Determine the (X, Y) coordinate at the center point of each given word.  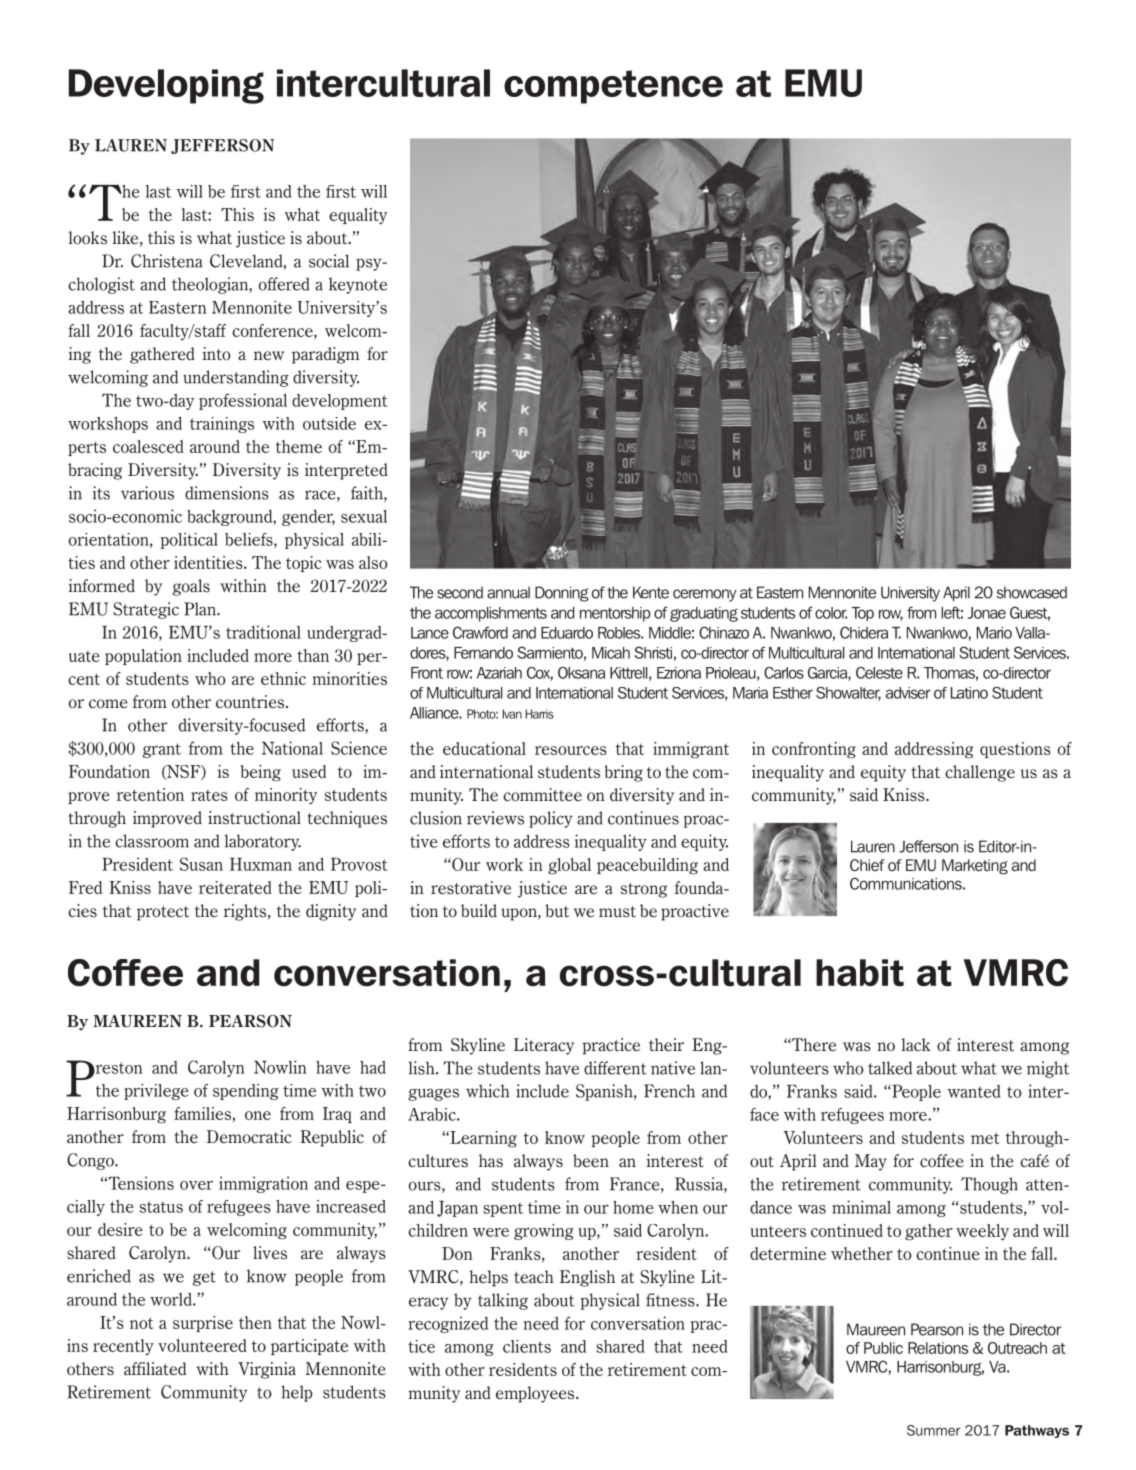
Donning (562, 594)
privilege (156, 1092)
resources (571, 750)
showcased (1032, 592)
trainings (222, 425)
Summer (933, 1430)
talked (890, 1068)
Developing (166, 86)
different (615, 1068)
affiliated (155, 1369)
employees (536, 1394)
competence (613, 87)
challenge (980, 773)
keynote (358, 285)
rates (209, 795)
